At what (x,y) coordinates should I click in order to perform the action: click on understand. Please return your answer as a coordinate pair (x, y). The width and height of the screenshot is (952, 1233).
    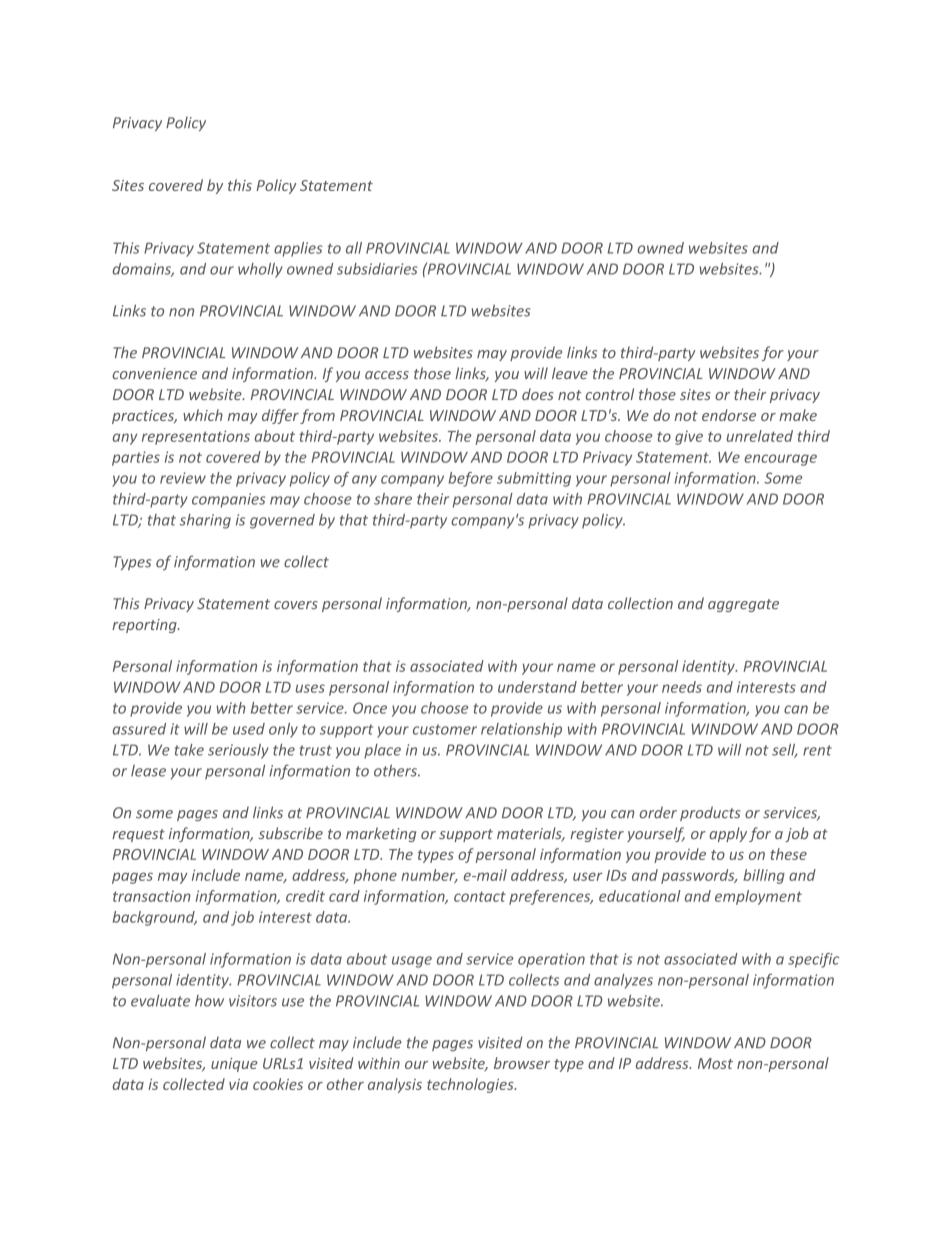
    Looking at the image, I should click on (537, 687).
